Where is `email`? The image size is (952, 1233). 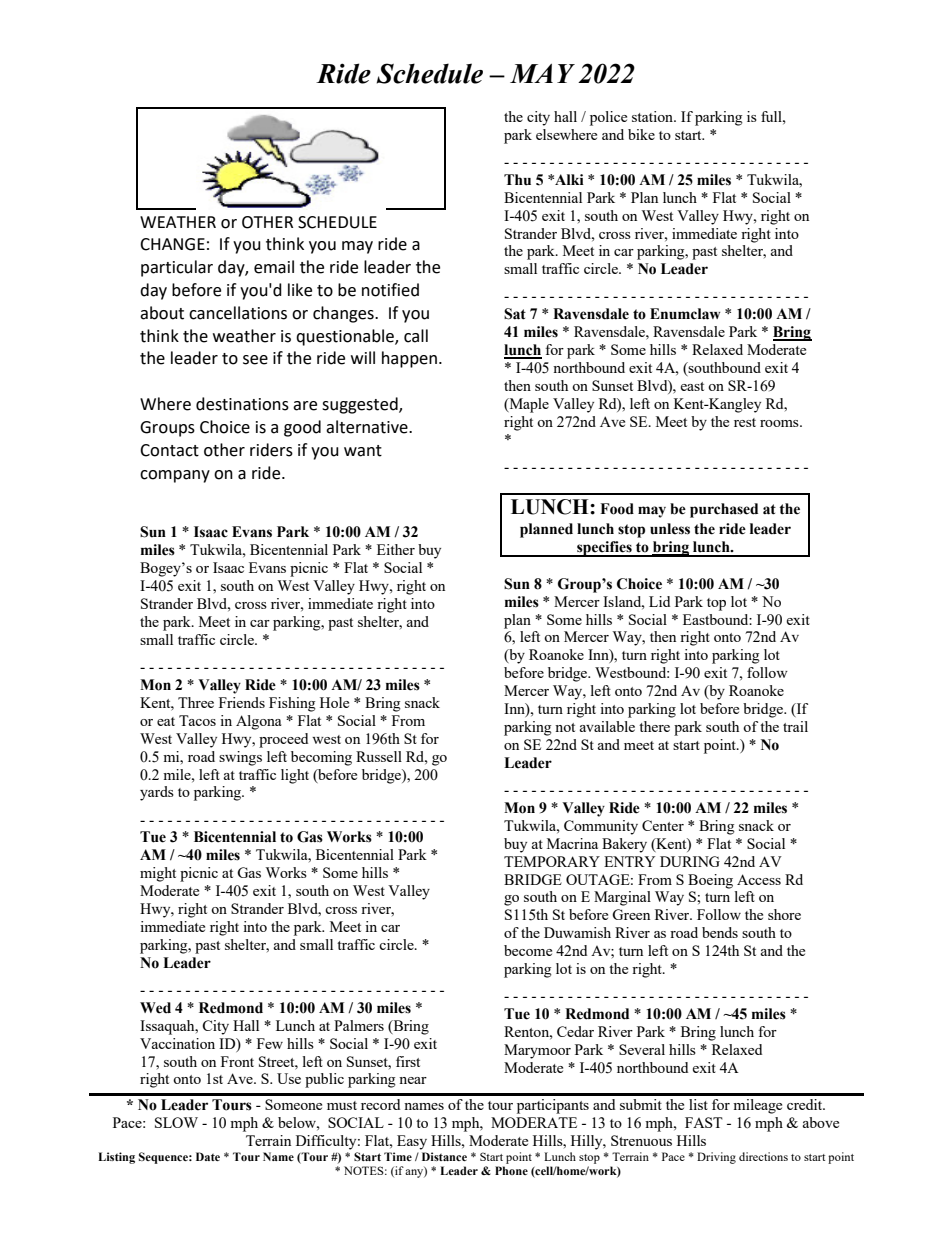
email is located at coordinates (274, 267).
